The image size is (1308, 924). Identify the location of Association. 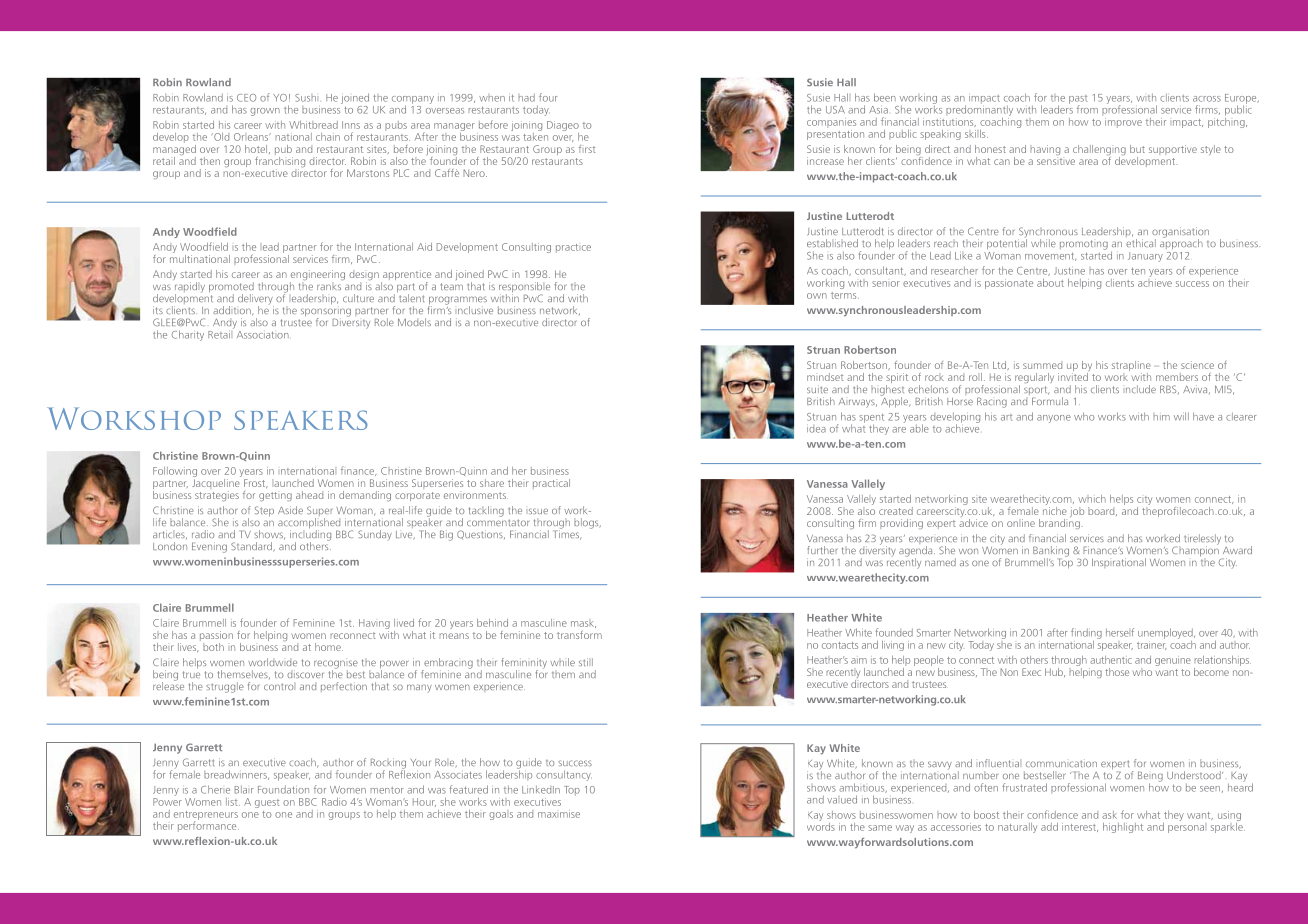
(263, 335).
